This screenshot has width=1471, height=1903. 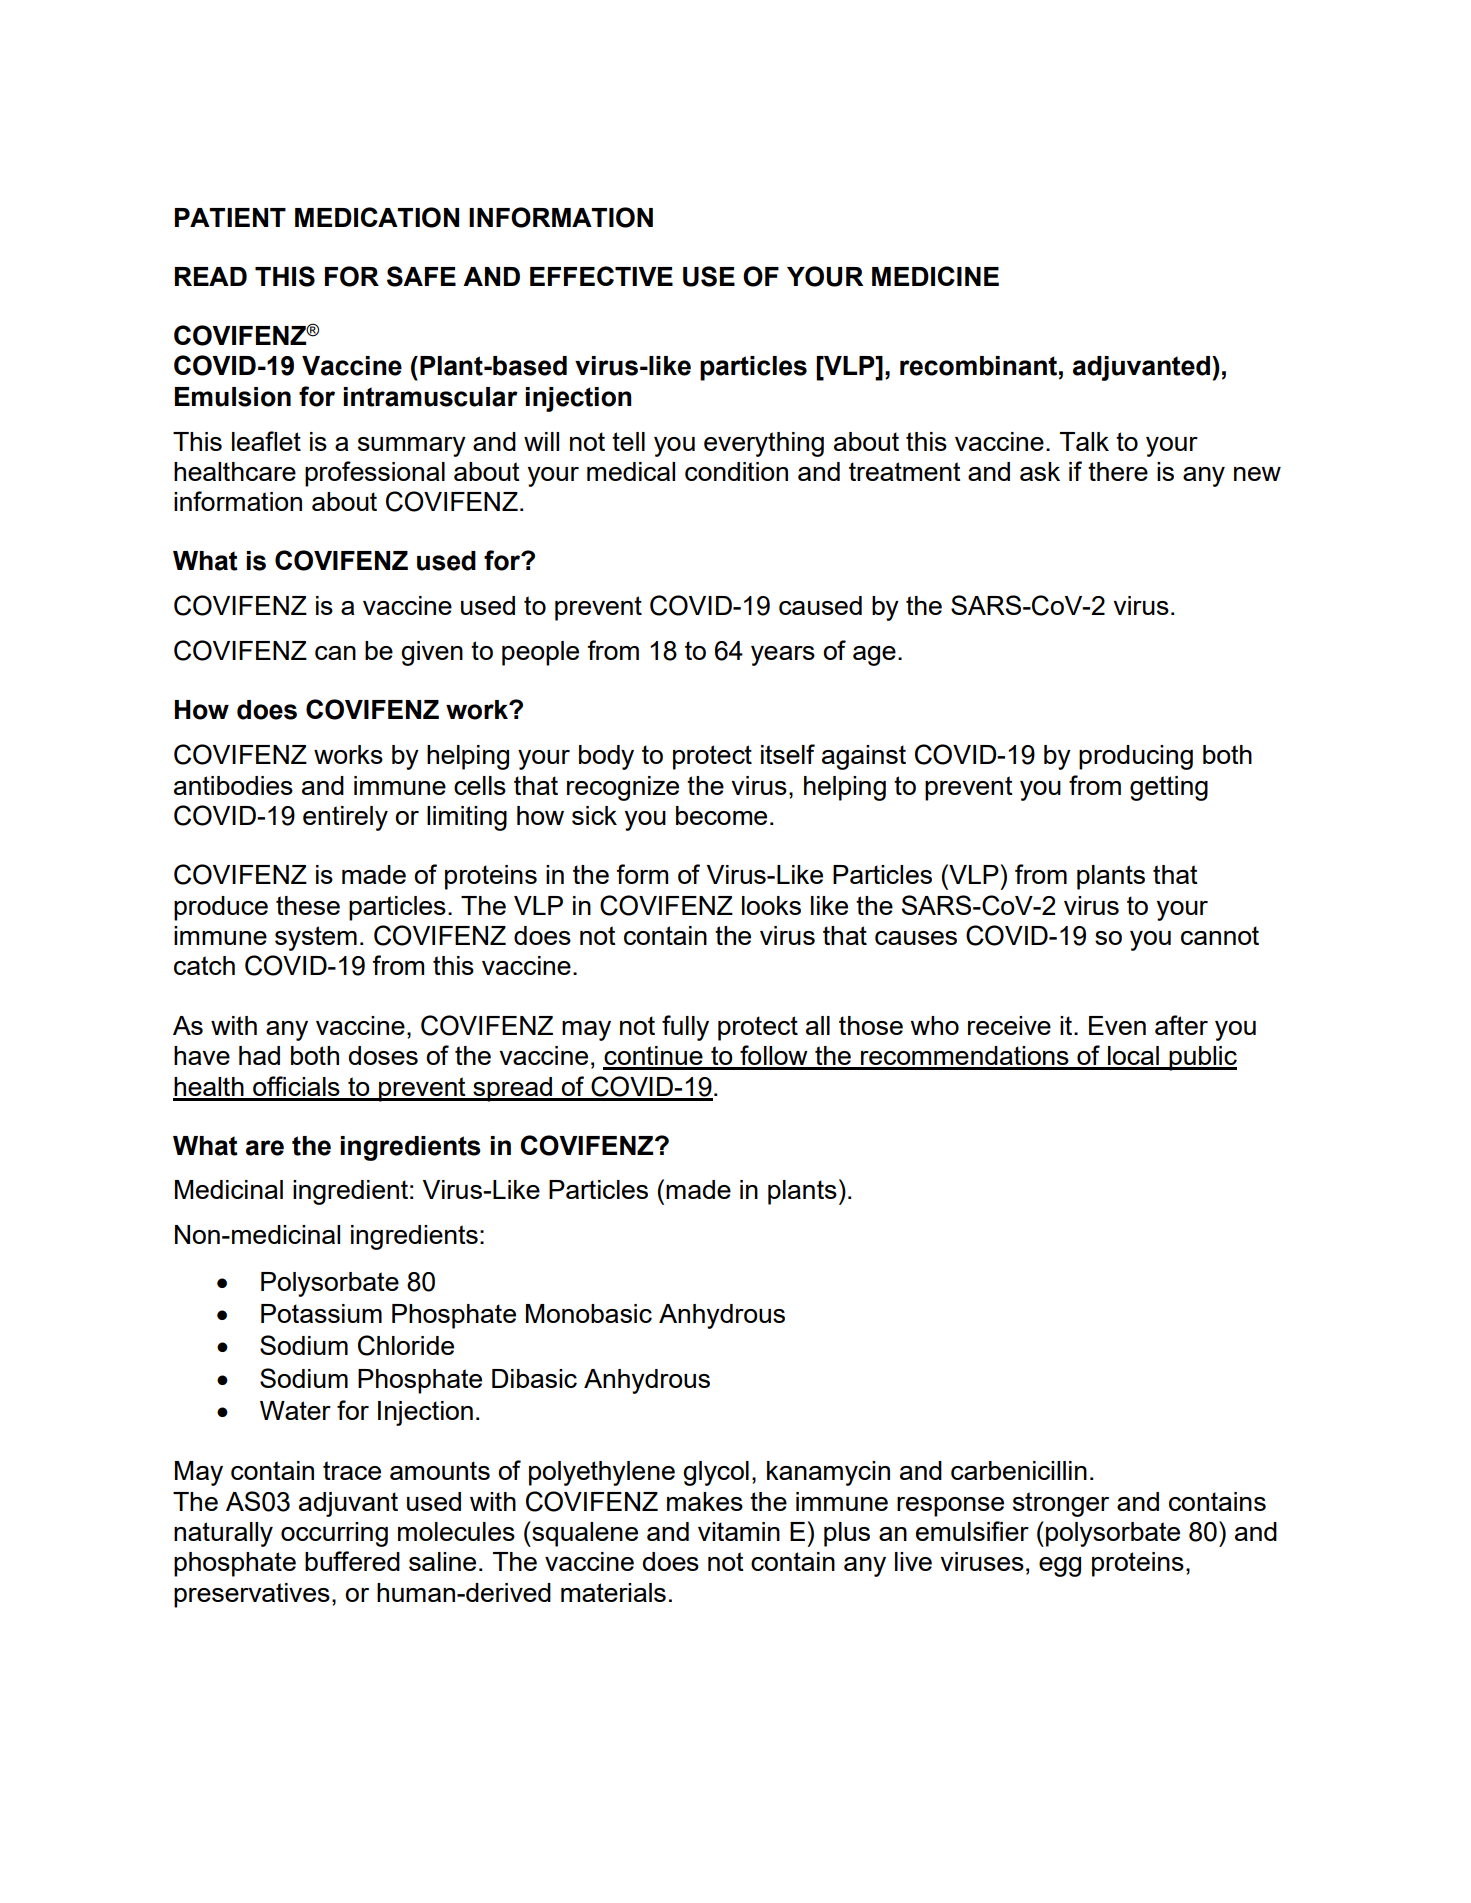 What do you see at coordinates (377, 217) in the screenshot?
I see `MEDICATION` at bounding box center [377, 217].
